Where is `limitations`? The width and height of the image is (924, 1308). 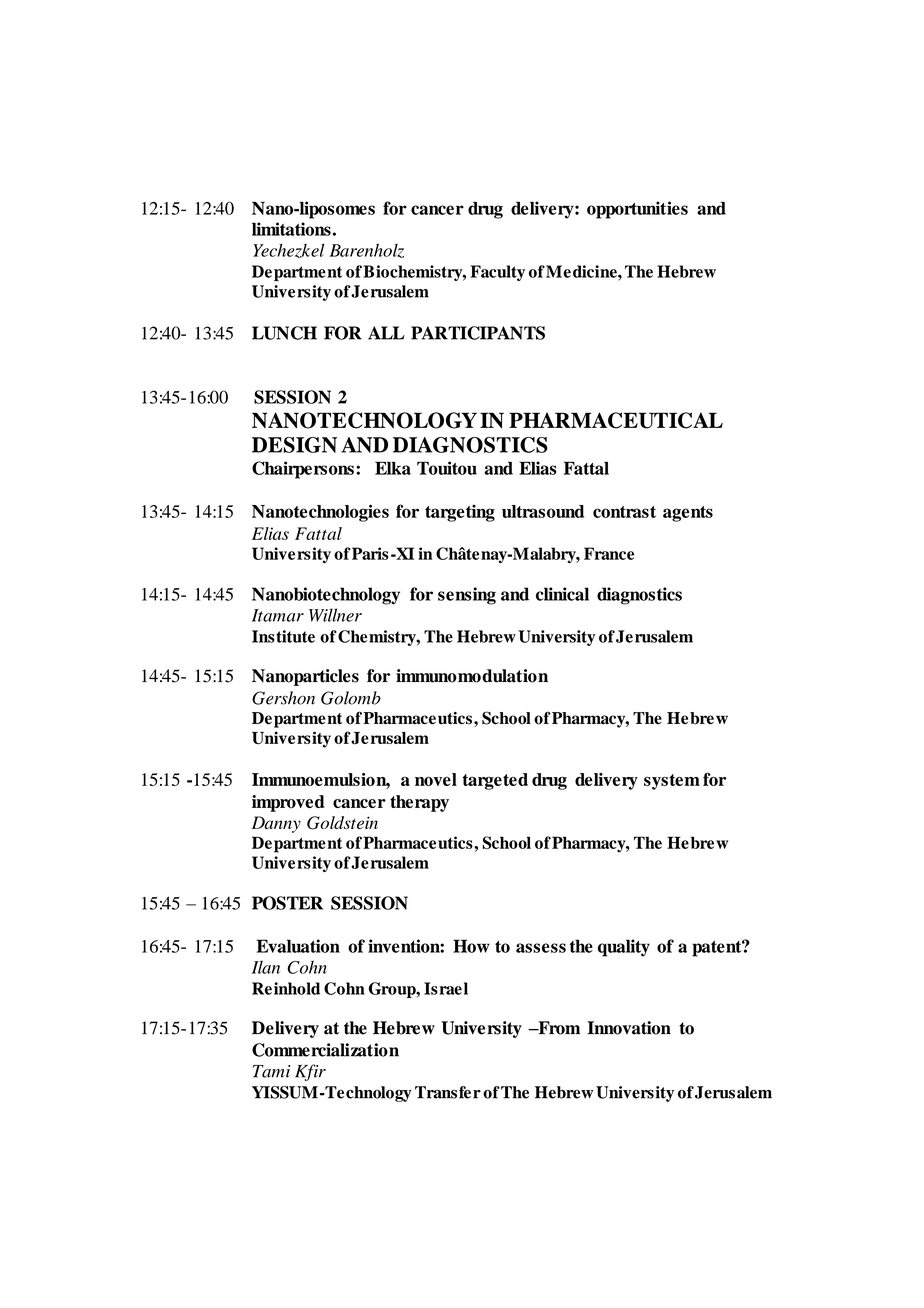 limitations is located at coordinates (291, 229).
